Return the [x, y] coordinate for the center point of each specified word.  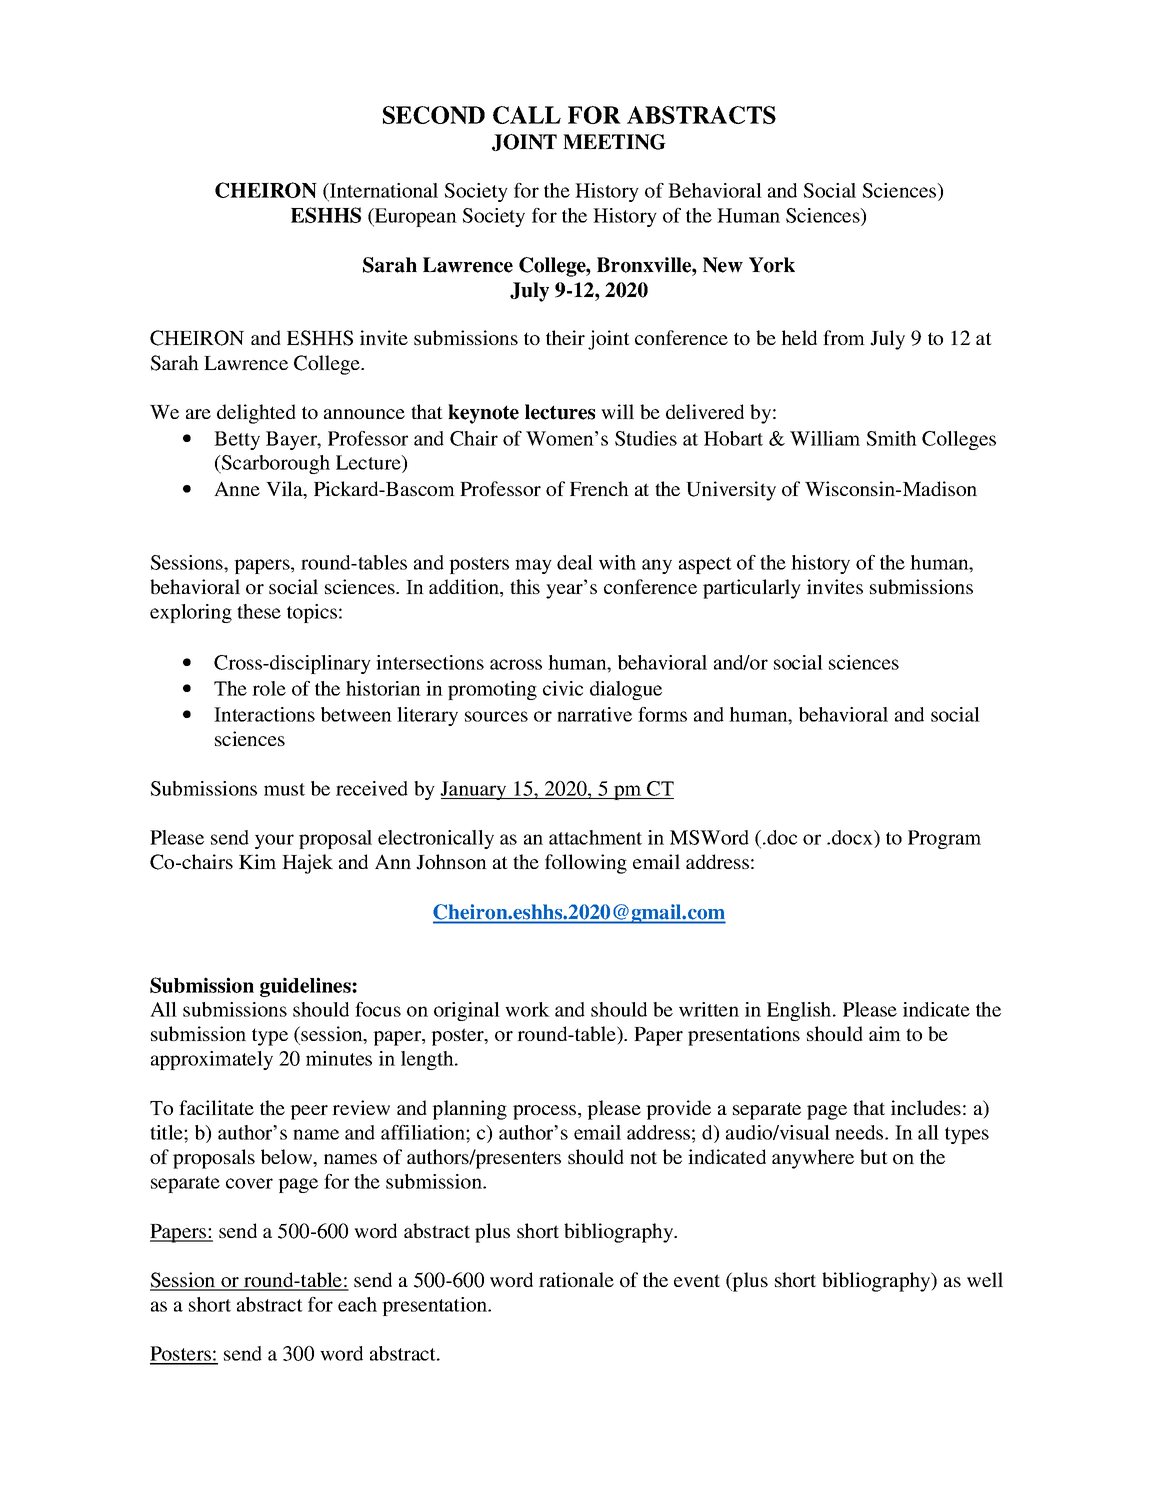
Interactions [264, 714]
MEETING [614, 142]
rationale [576, 1279]
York [772, 265]
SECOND [434, 115]
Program [944, 839]
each [357, 1304]
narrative [594, 714]
